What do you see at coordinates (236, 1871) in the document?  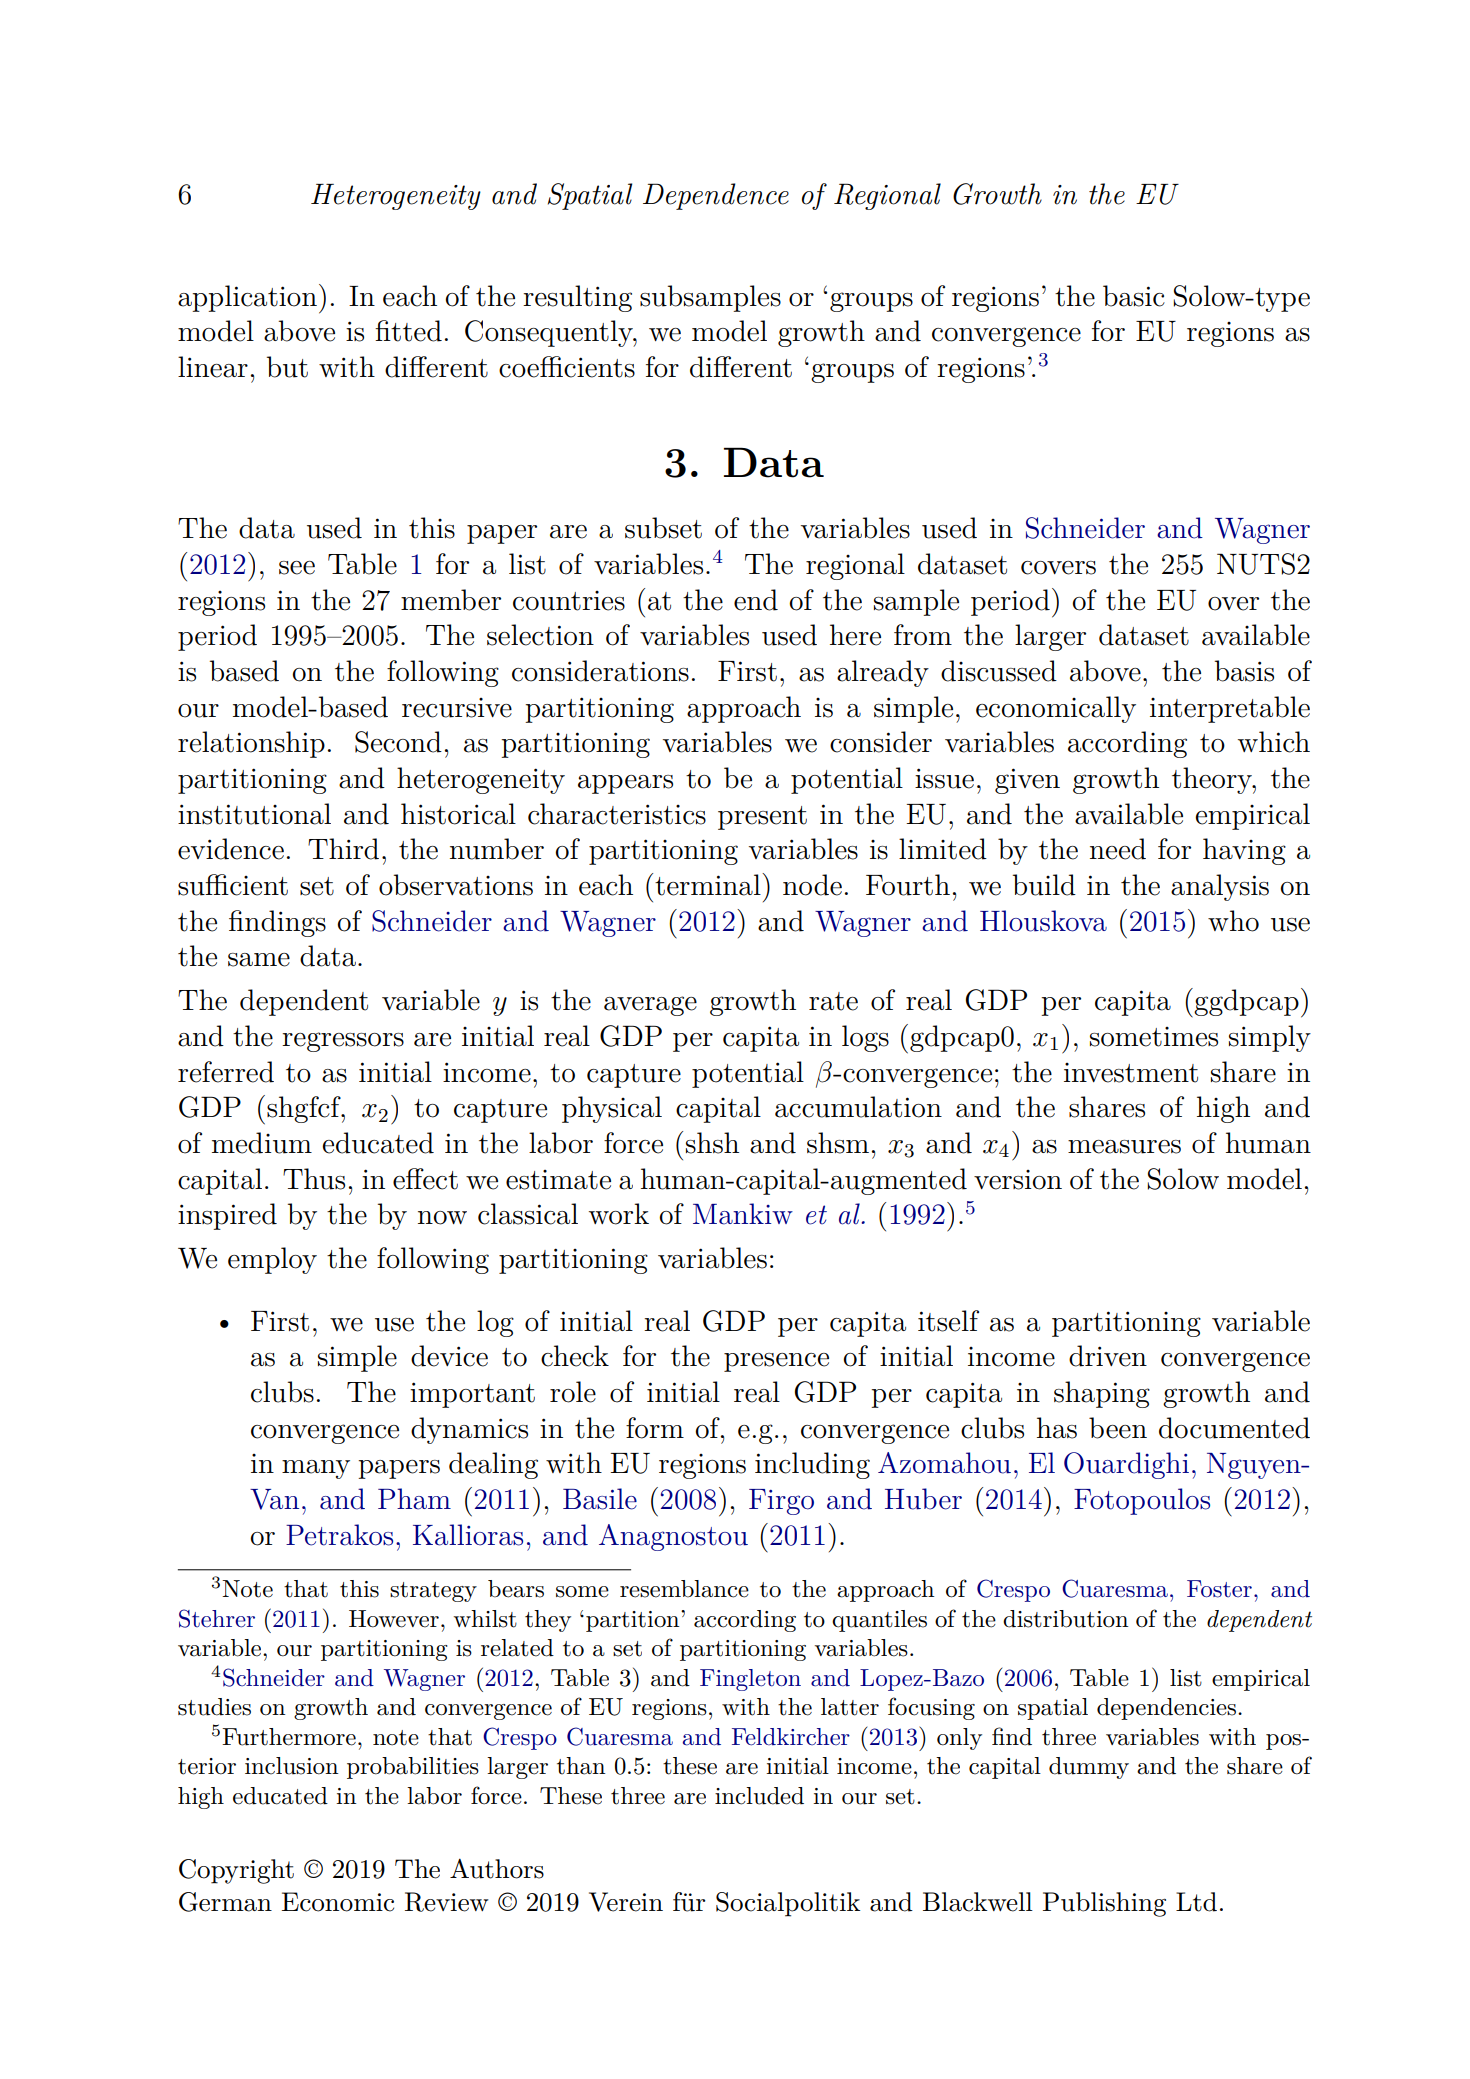 I see `Copyright` at bounding box center [236, 1871].
